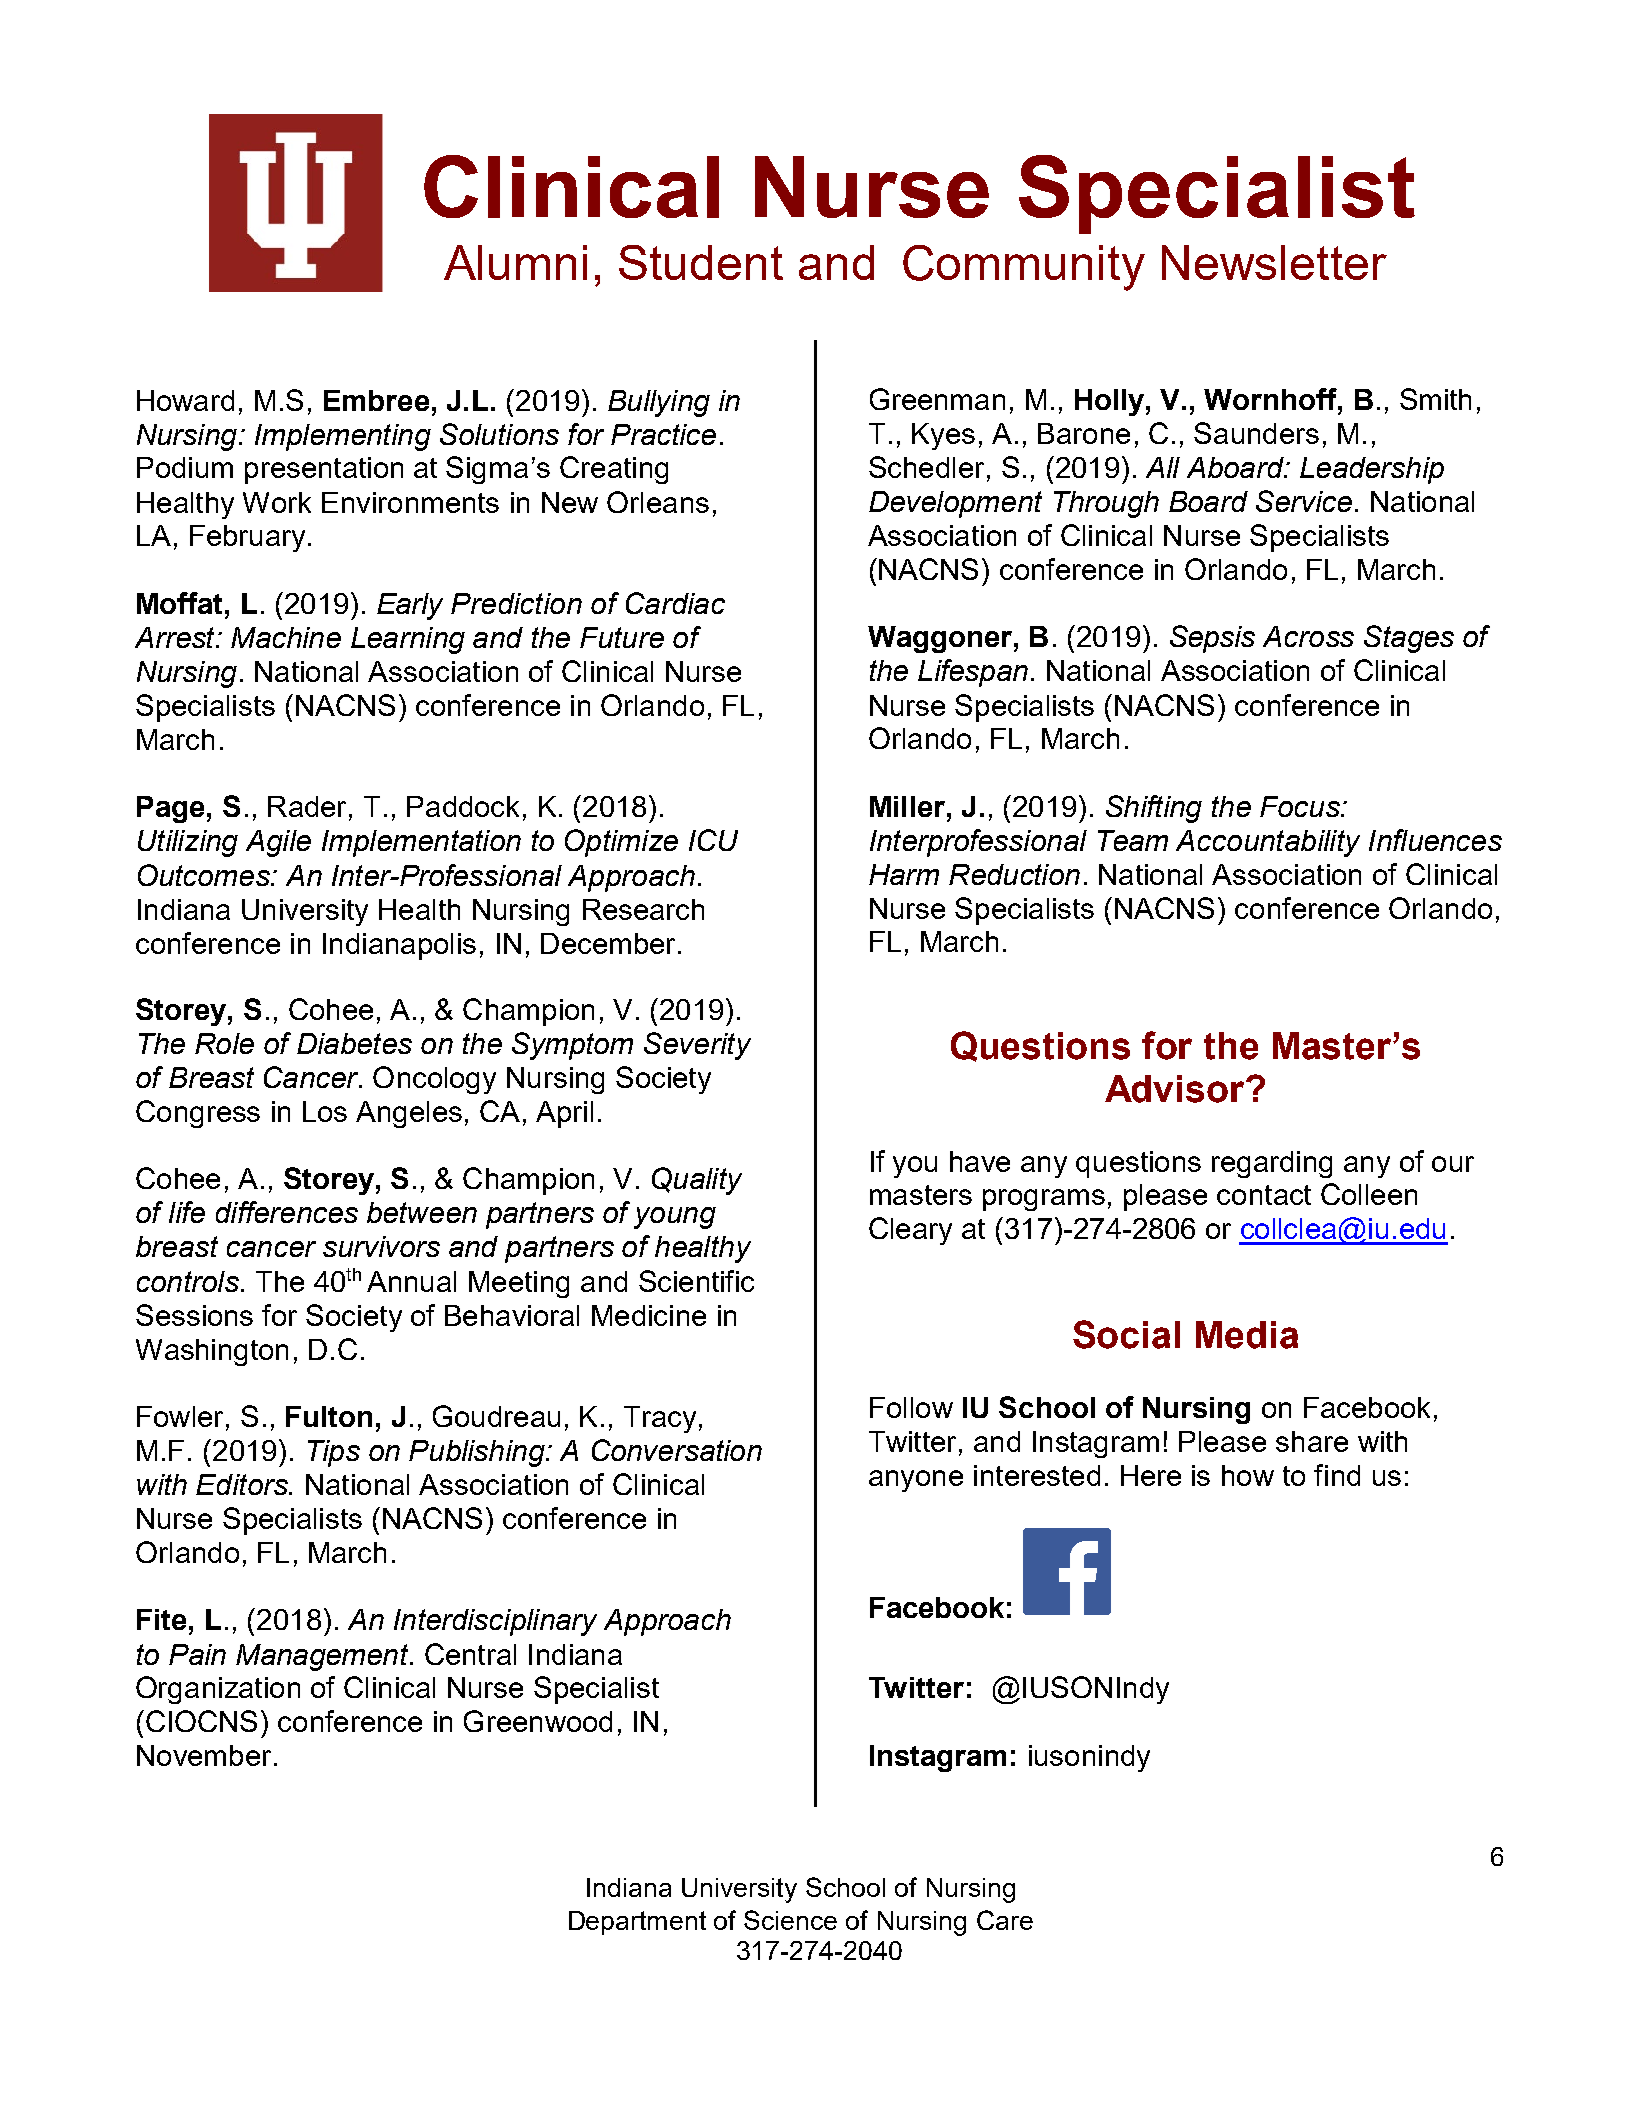 The width and height of the image is (1639, 2121). What do you see at coordinates (909, 806) in the image?
I see `Miller` at bounding box center [909, 806].
